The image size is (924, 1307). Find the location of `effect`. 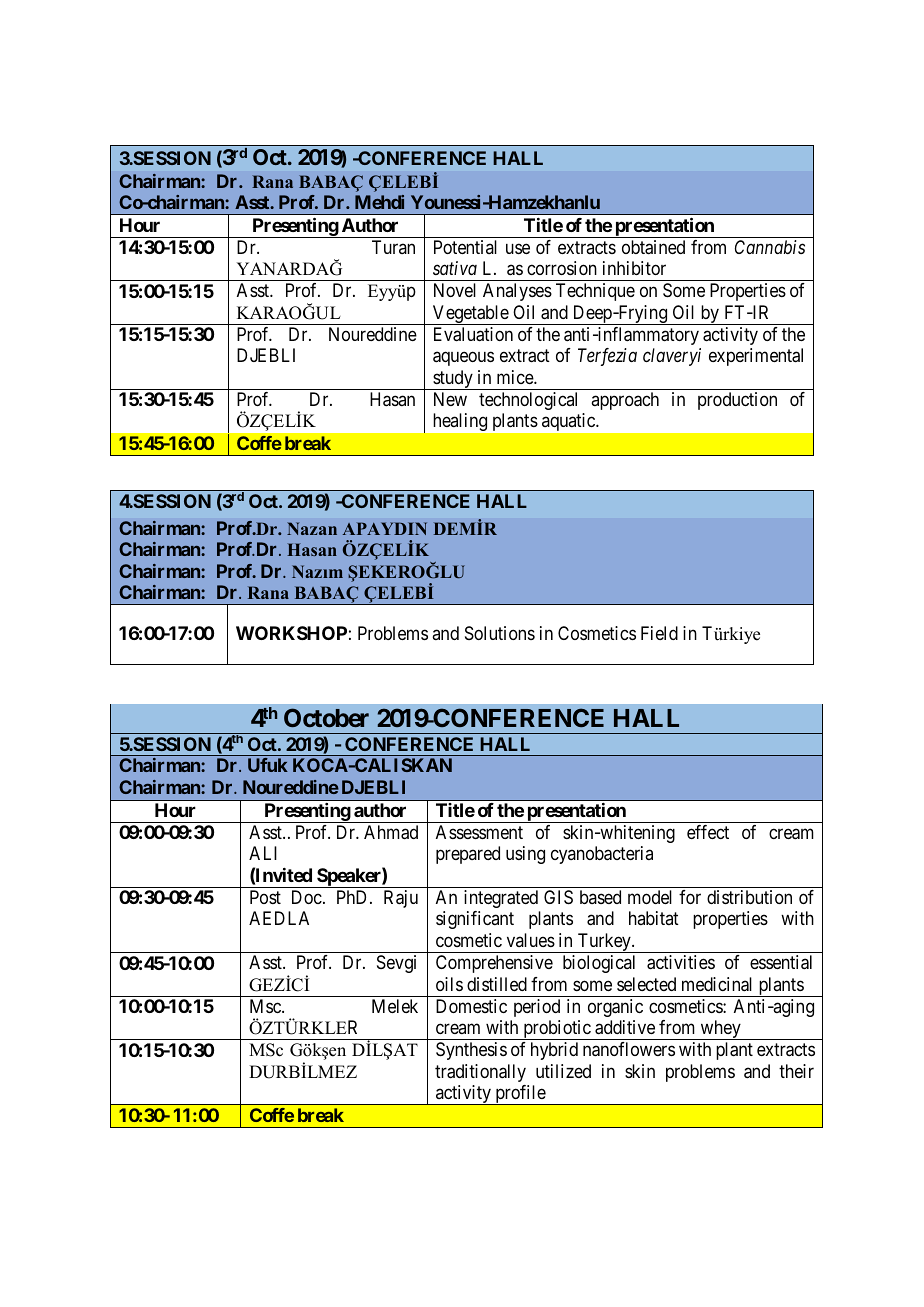

effect is located at coordinates (708, 832).
